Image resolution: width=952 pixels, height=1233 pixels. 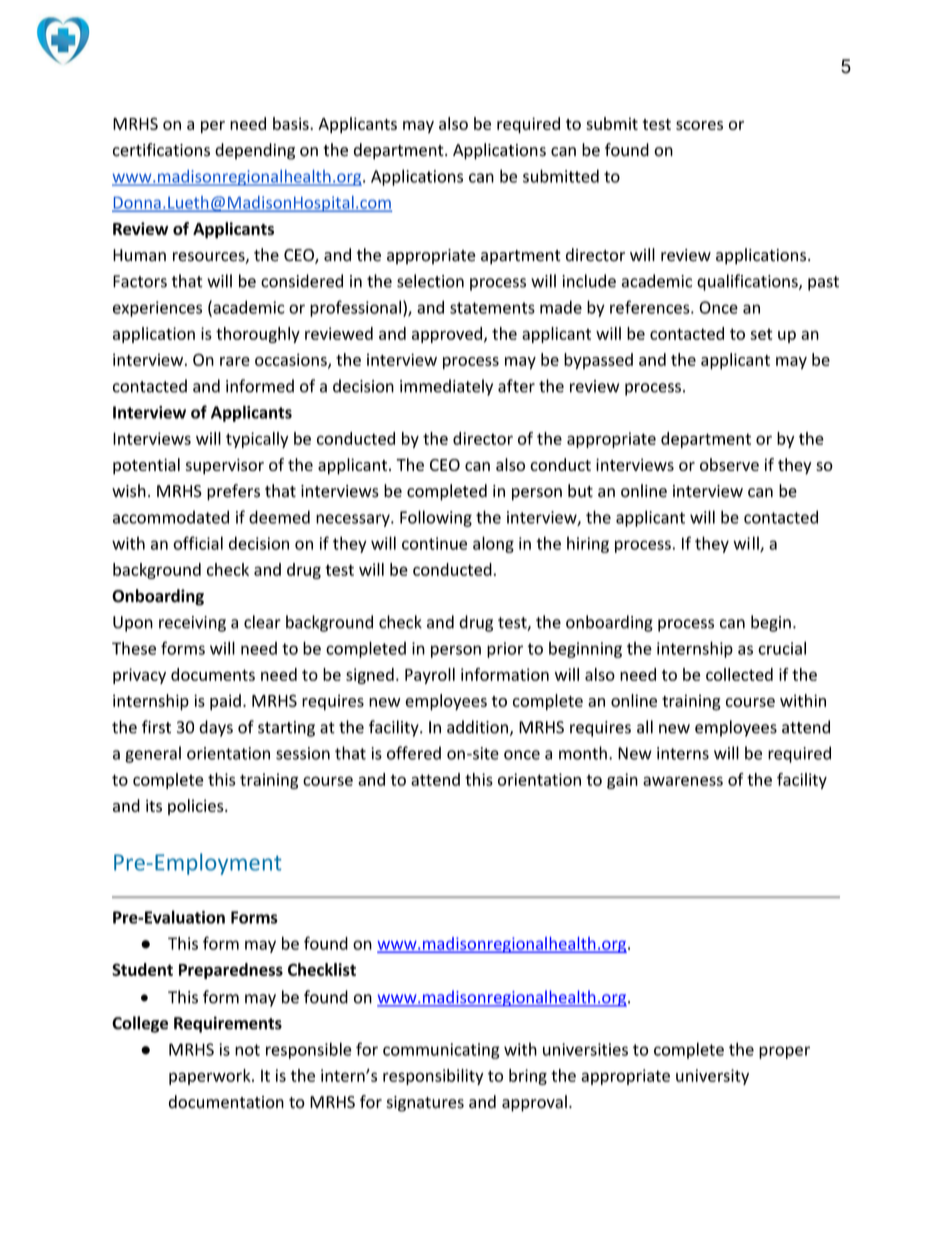 I want to click on paperwork, so click(x=211, y=1077).
